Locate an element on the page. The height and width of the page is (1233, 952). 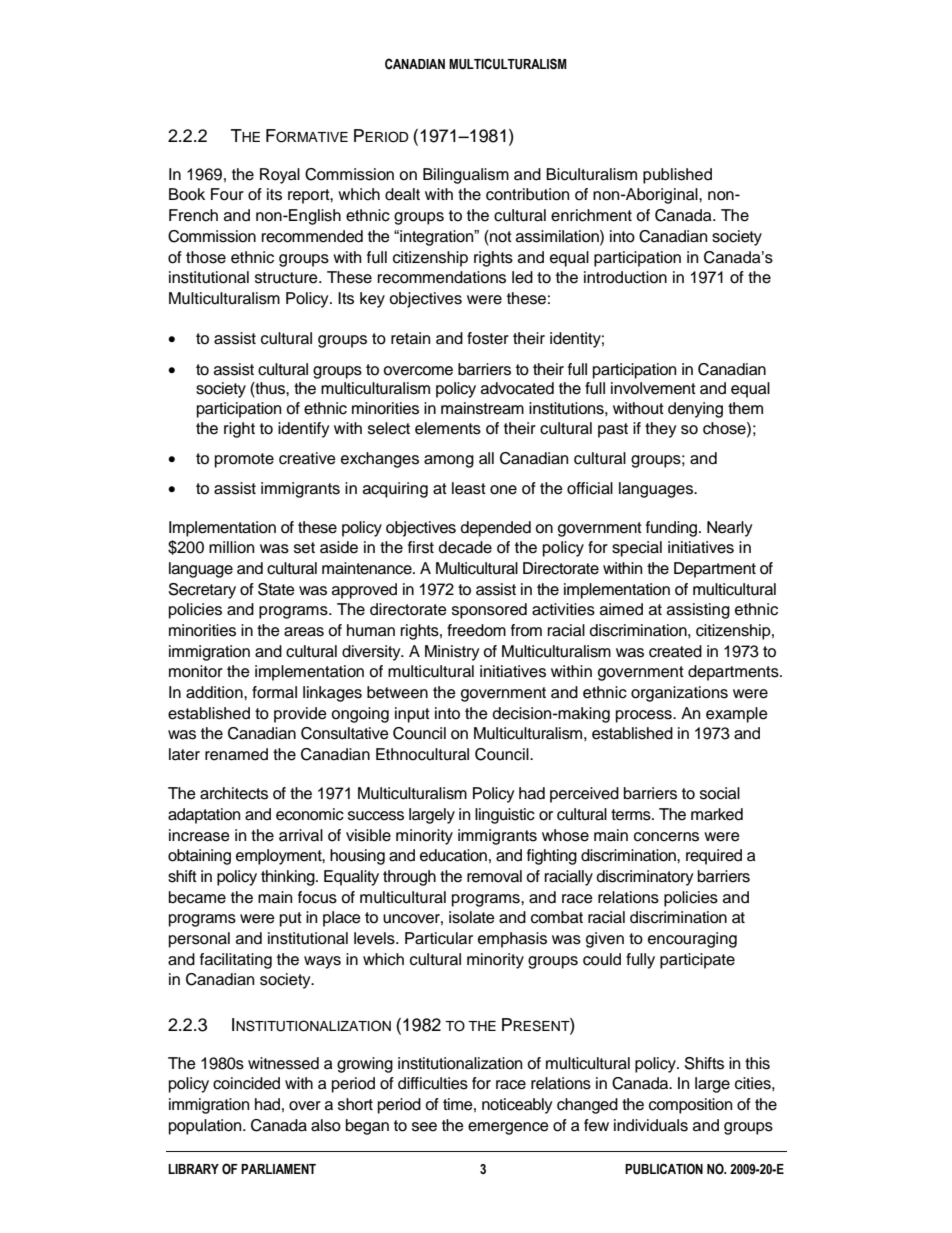
formal is located at coordinates (274, 692).
